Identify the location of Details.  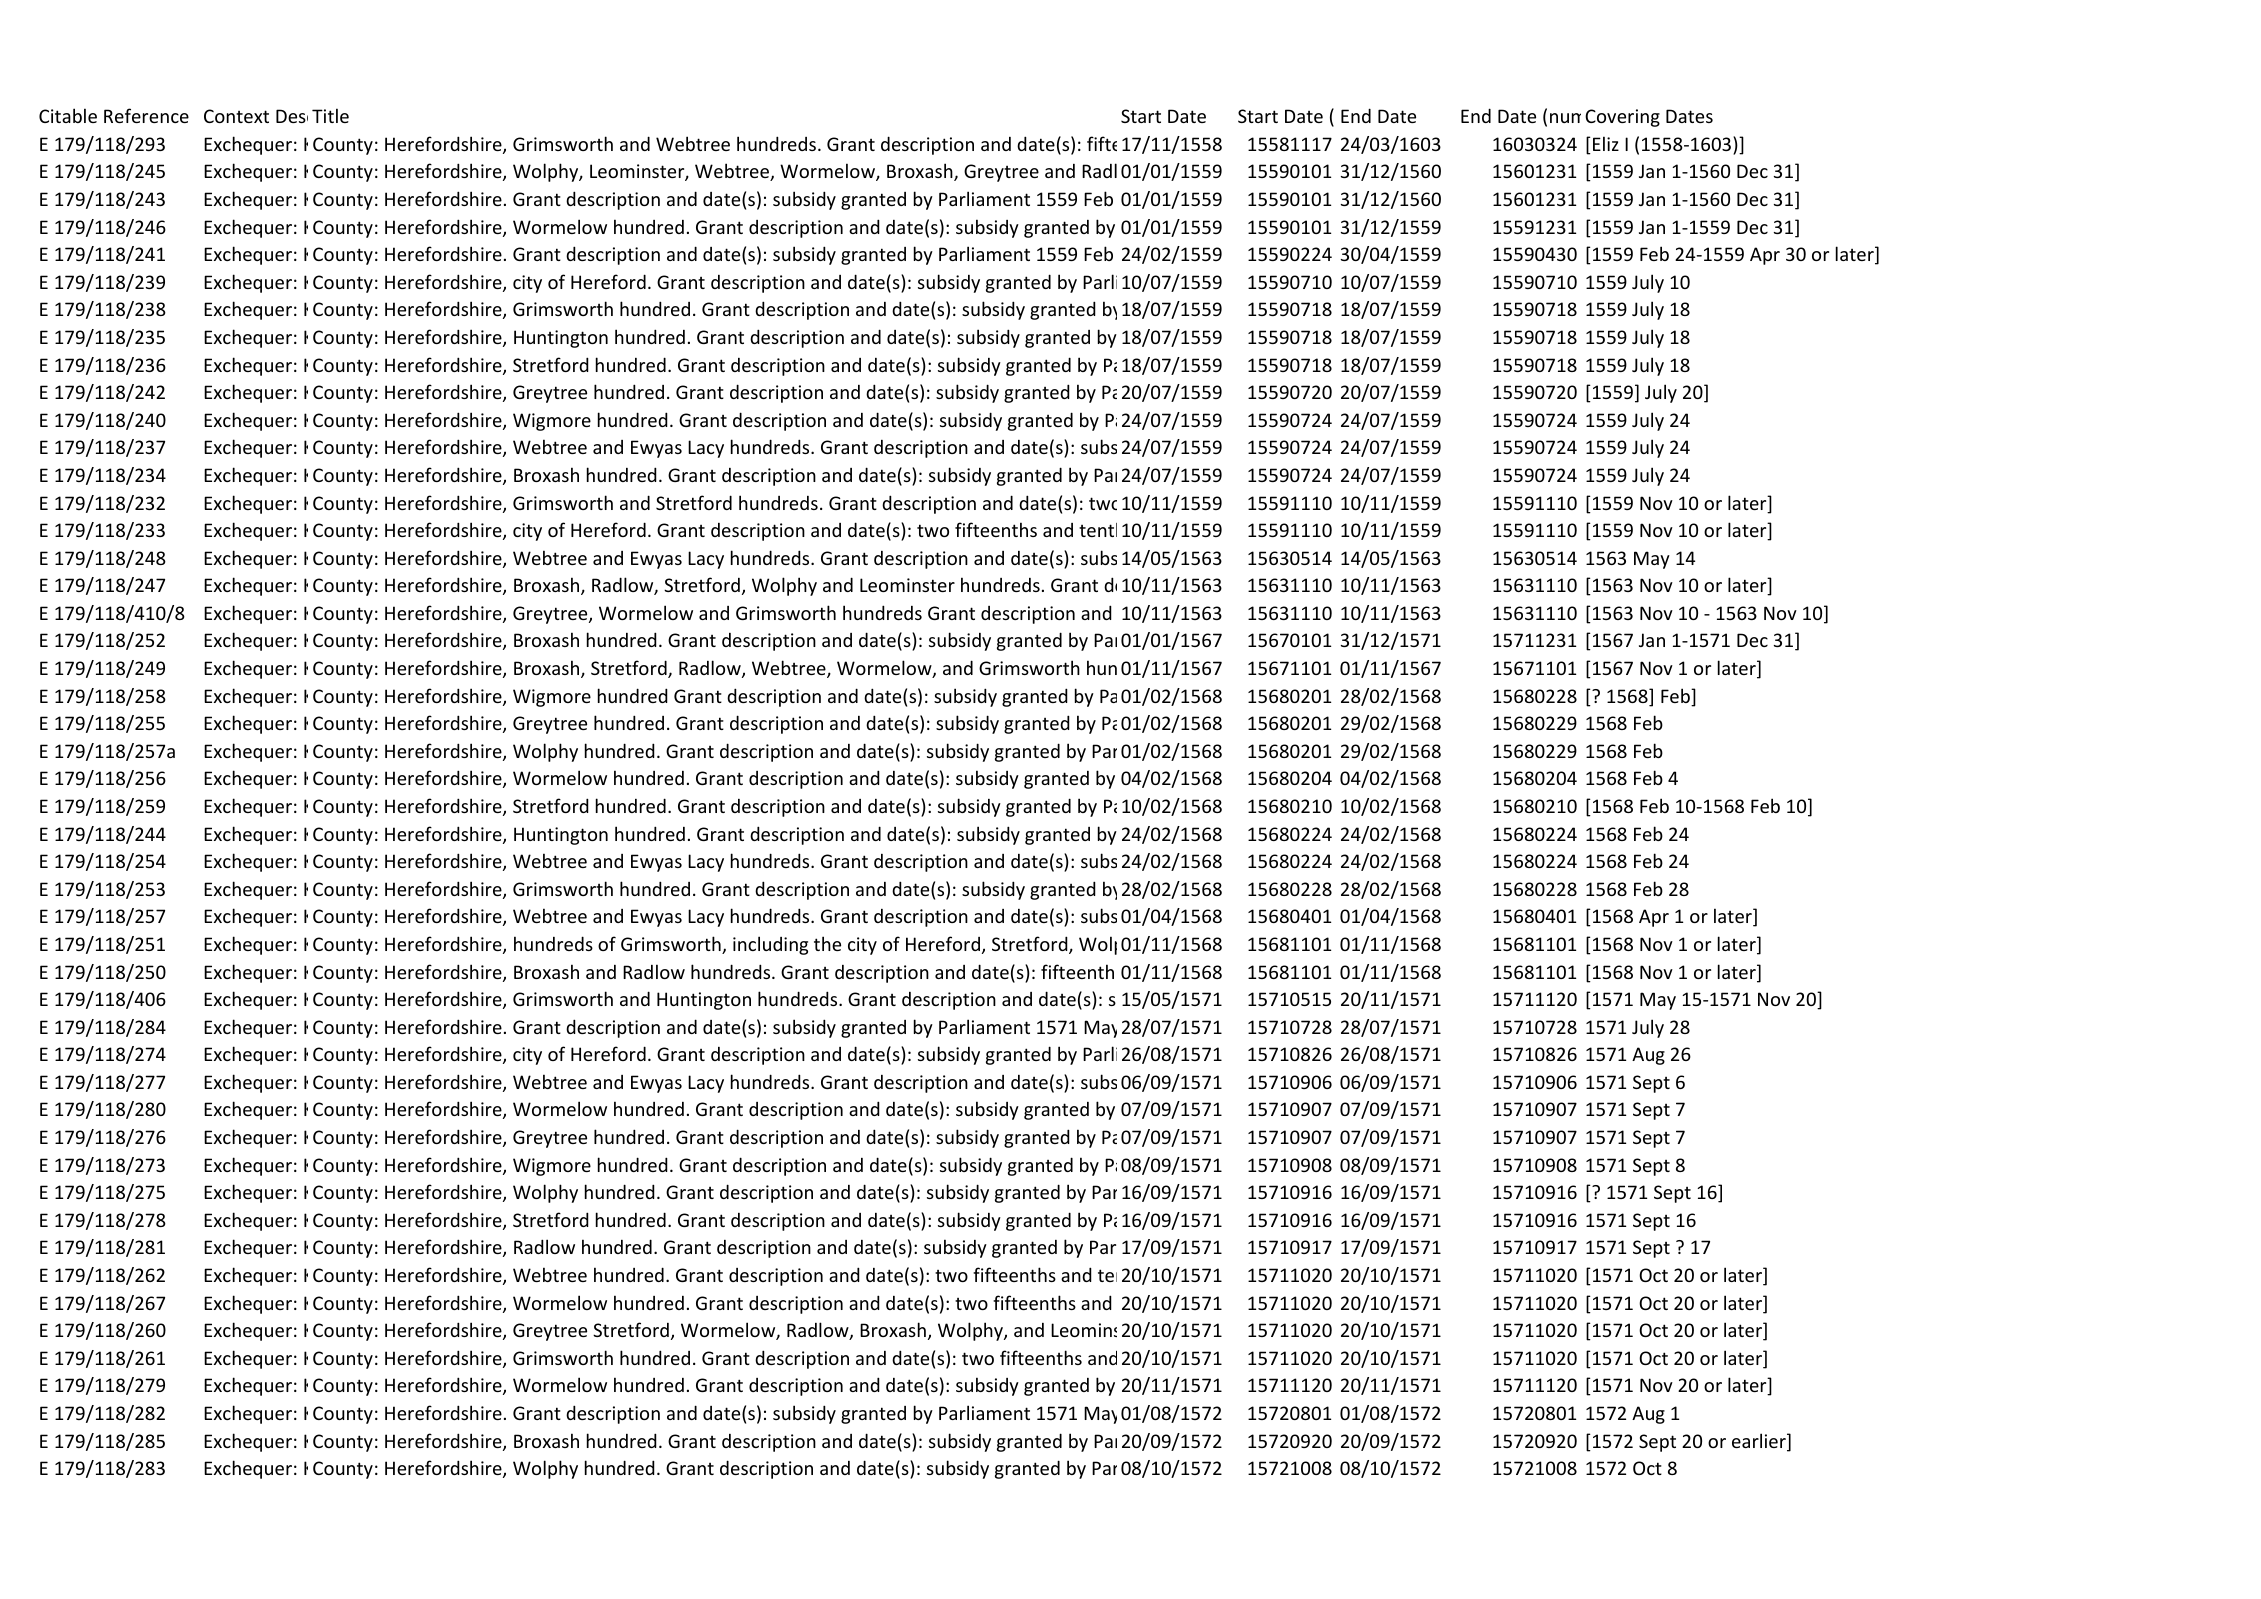
(1192, 614).
